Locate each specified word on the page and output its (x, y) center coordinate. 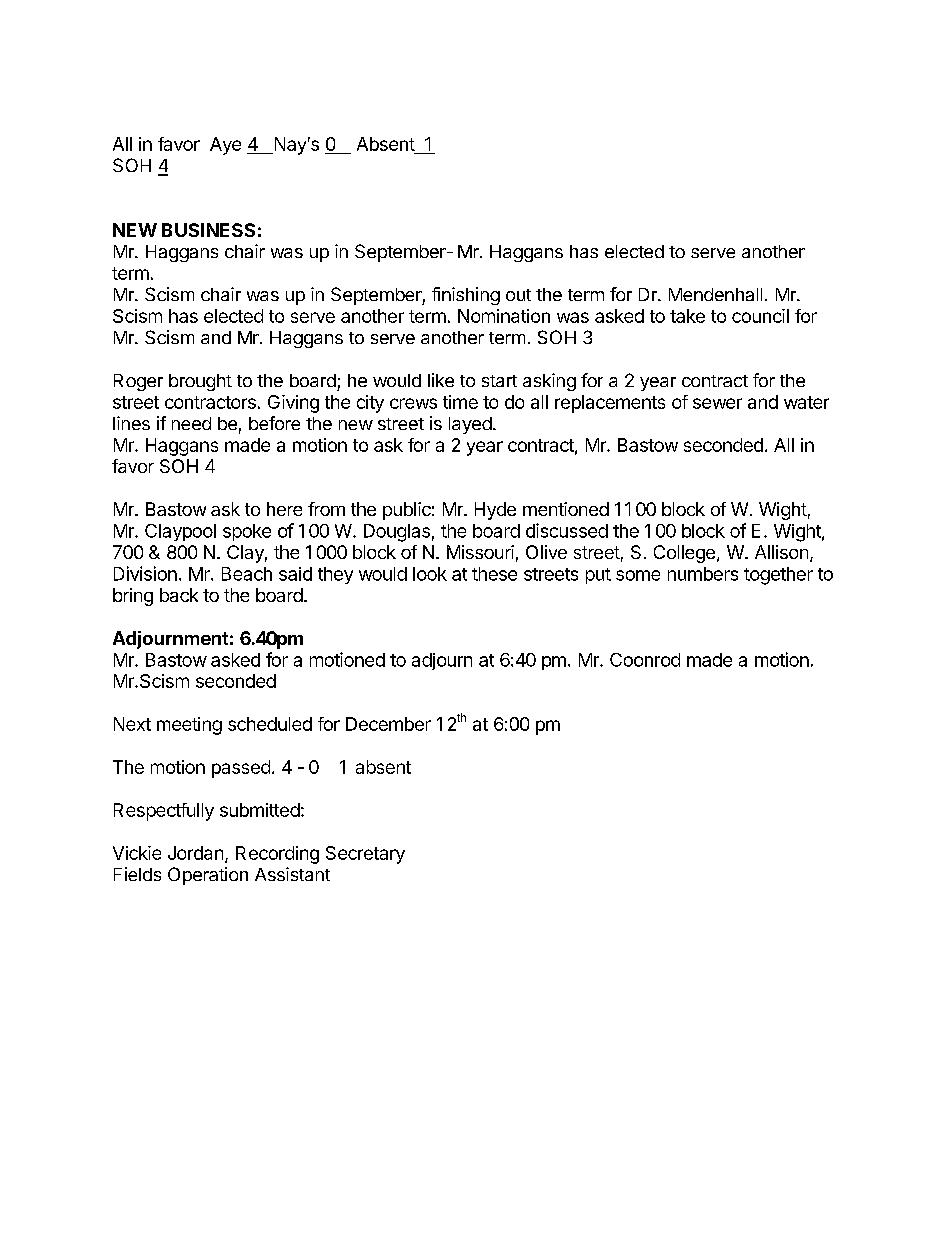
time (460, 402)
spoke (247, 532)
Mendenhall (715, 294)
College (684, 554)
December (388, 724)
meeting (189, 726)
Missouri (480, 552)
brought (200, 382)
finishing (466, 296)
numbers (703, 574)
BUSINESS (208, 230)
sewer (717, 403)
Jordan (195, 853)
